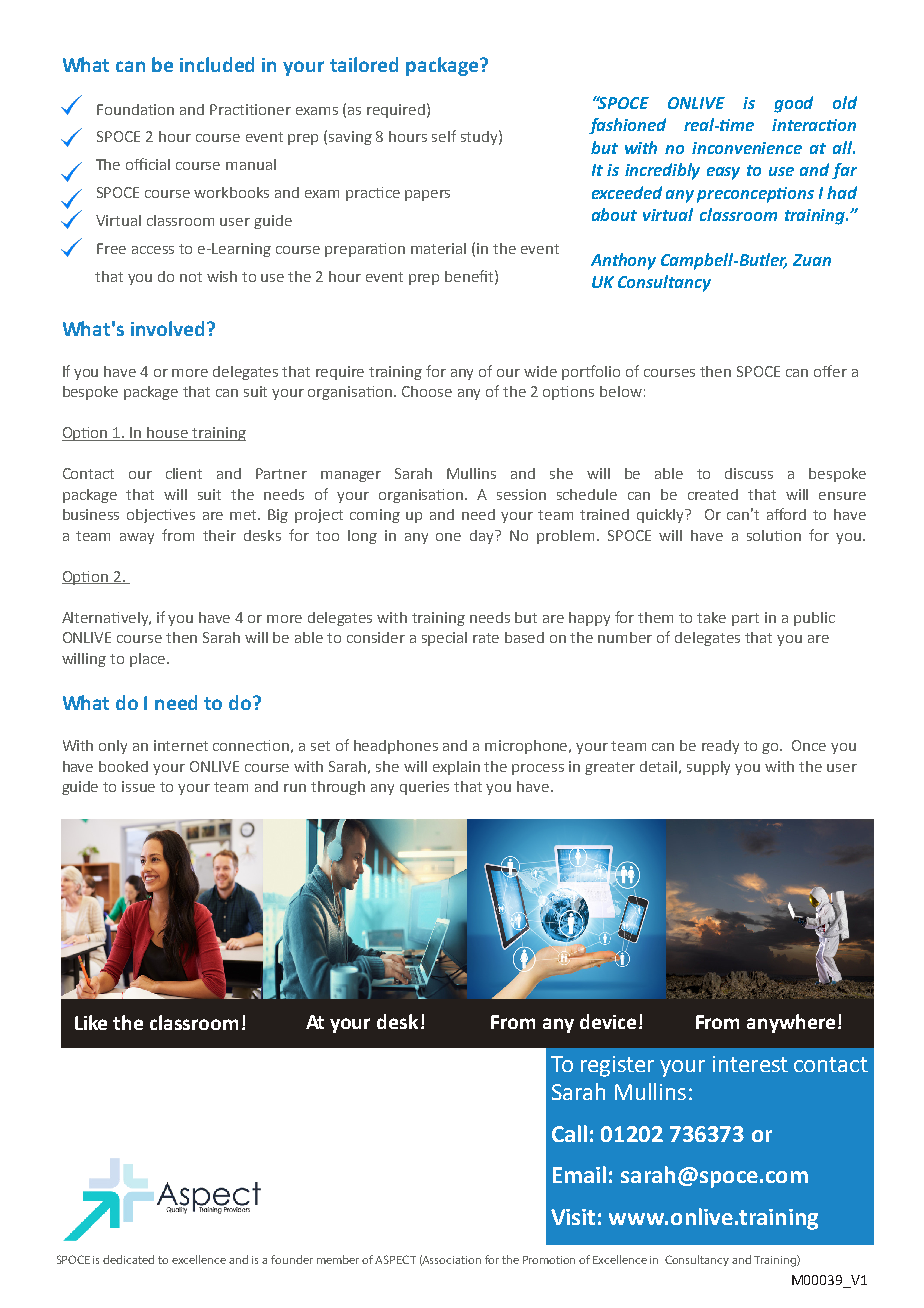 Image resolution: width=924 pixels, height=1308 pixels. Describe the element at coordinates (608, 1021) in the image. I see `device` at that location.
